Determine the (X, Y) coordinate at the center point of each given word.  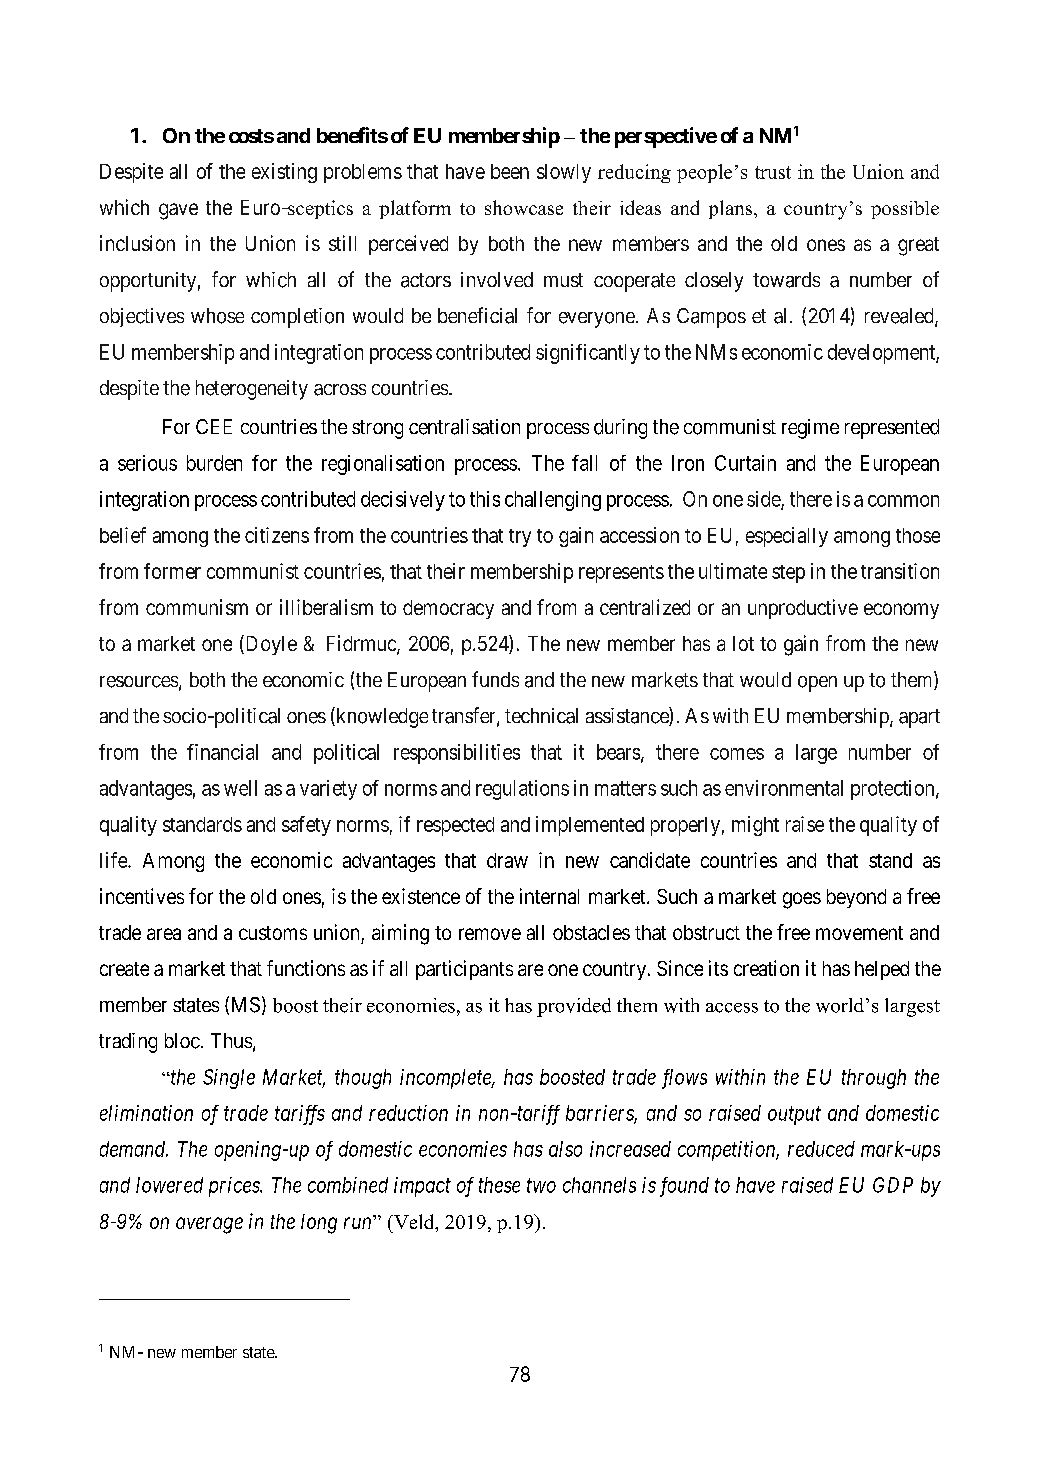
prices (235, 1187)
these (499, 1185)
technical (541, 716)
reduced (821, 1149)
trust (773, 172)
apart (919, 718)
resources (139, 682)
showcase (524, 207)
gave (178, 211)
